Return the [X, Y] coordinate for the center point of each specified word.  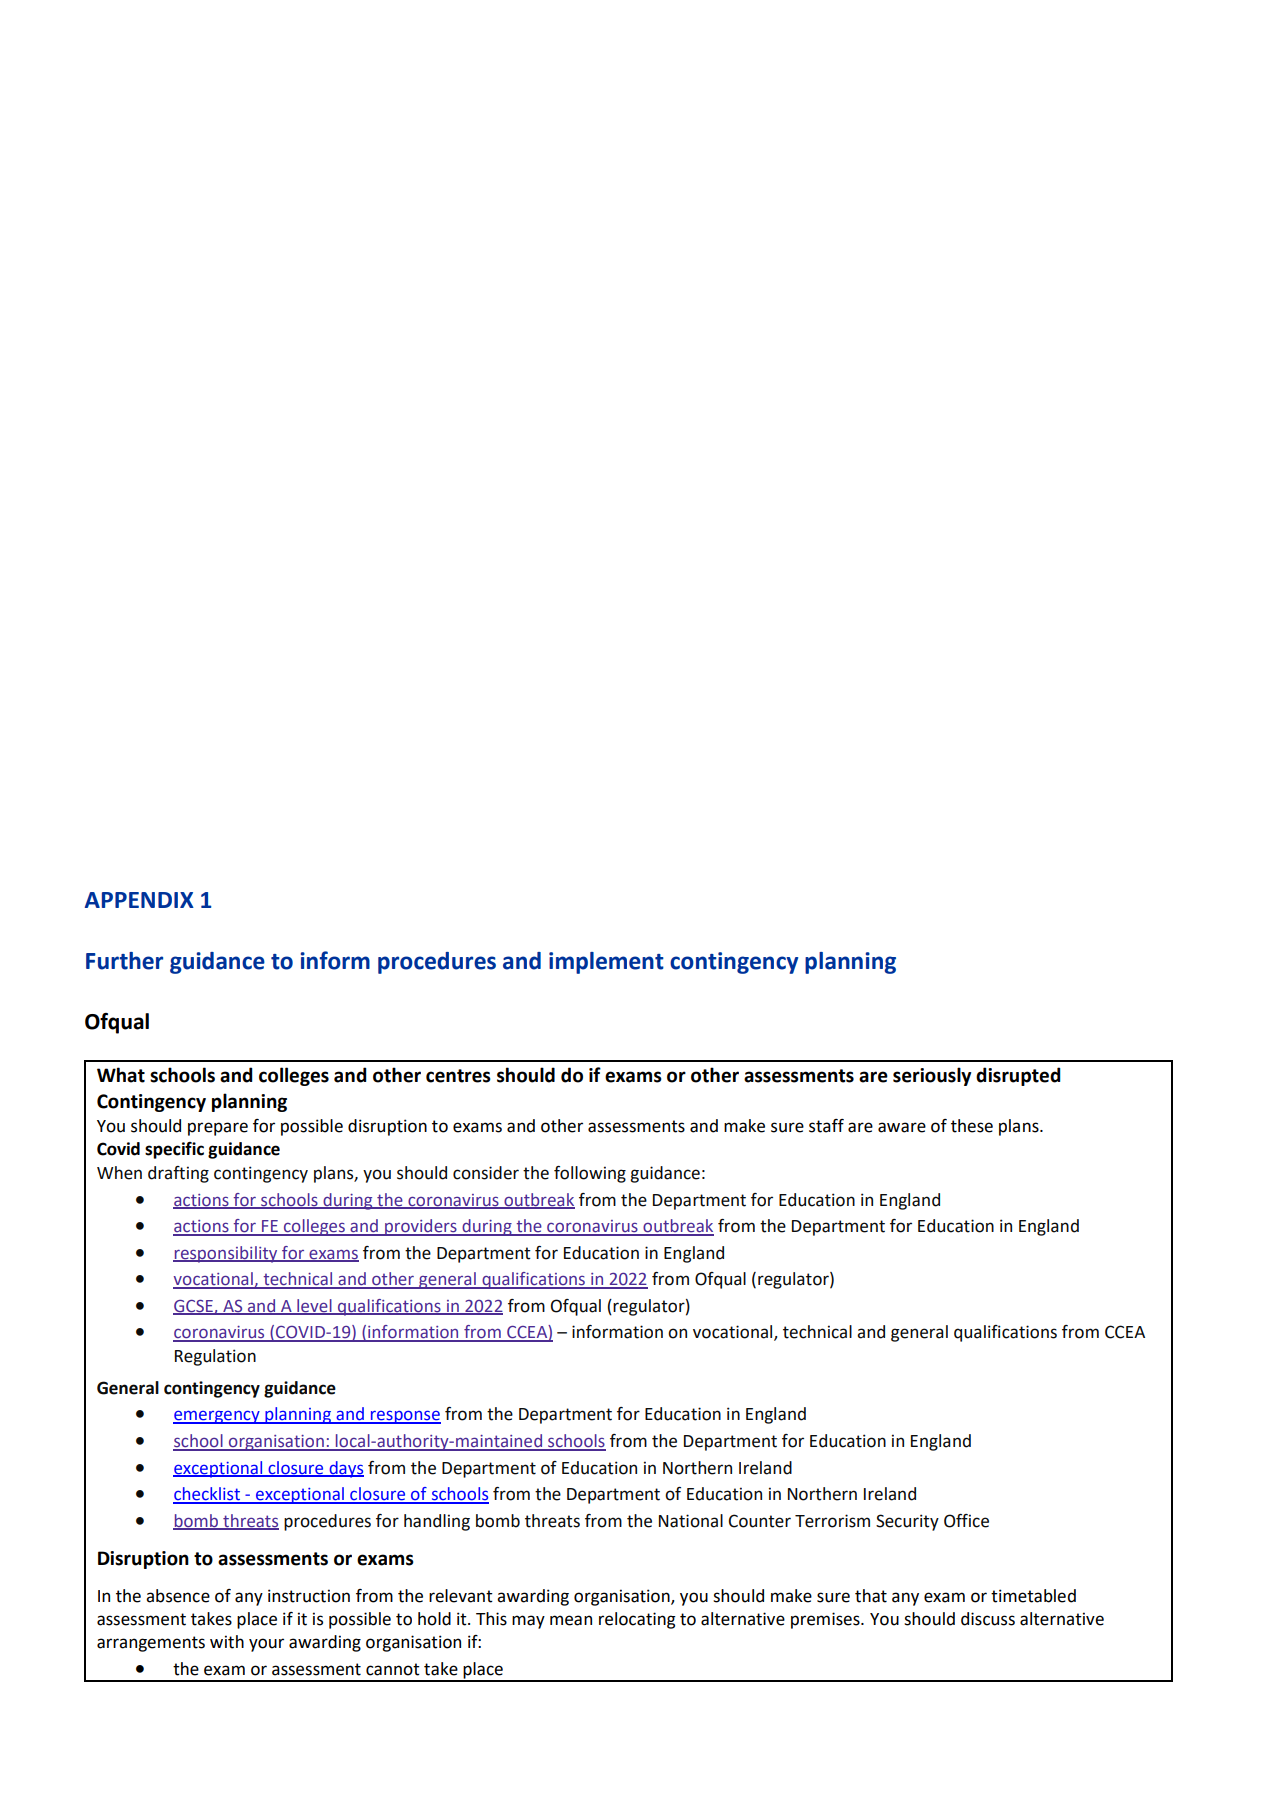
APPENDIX [139, 900]
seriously [932, 1076]
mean [571, 1620]
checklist [207, 1495]
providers [421, 1227]
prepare [218, 1129]
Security [907, 1522]
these [972, 1126]
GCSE [194, 1307]
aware [902, 1127]
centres [458, 1076]
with [227, 1642]
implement [606, 963]
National [691, 1521]
